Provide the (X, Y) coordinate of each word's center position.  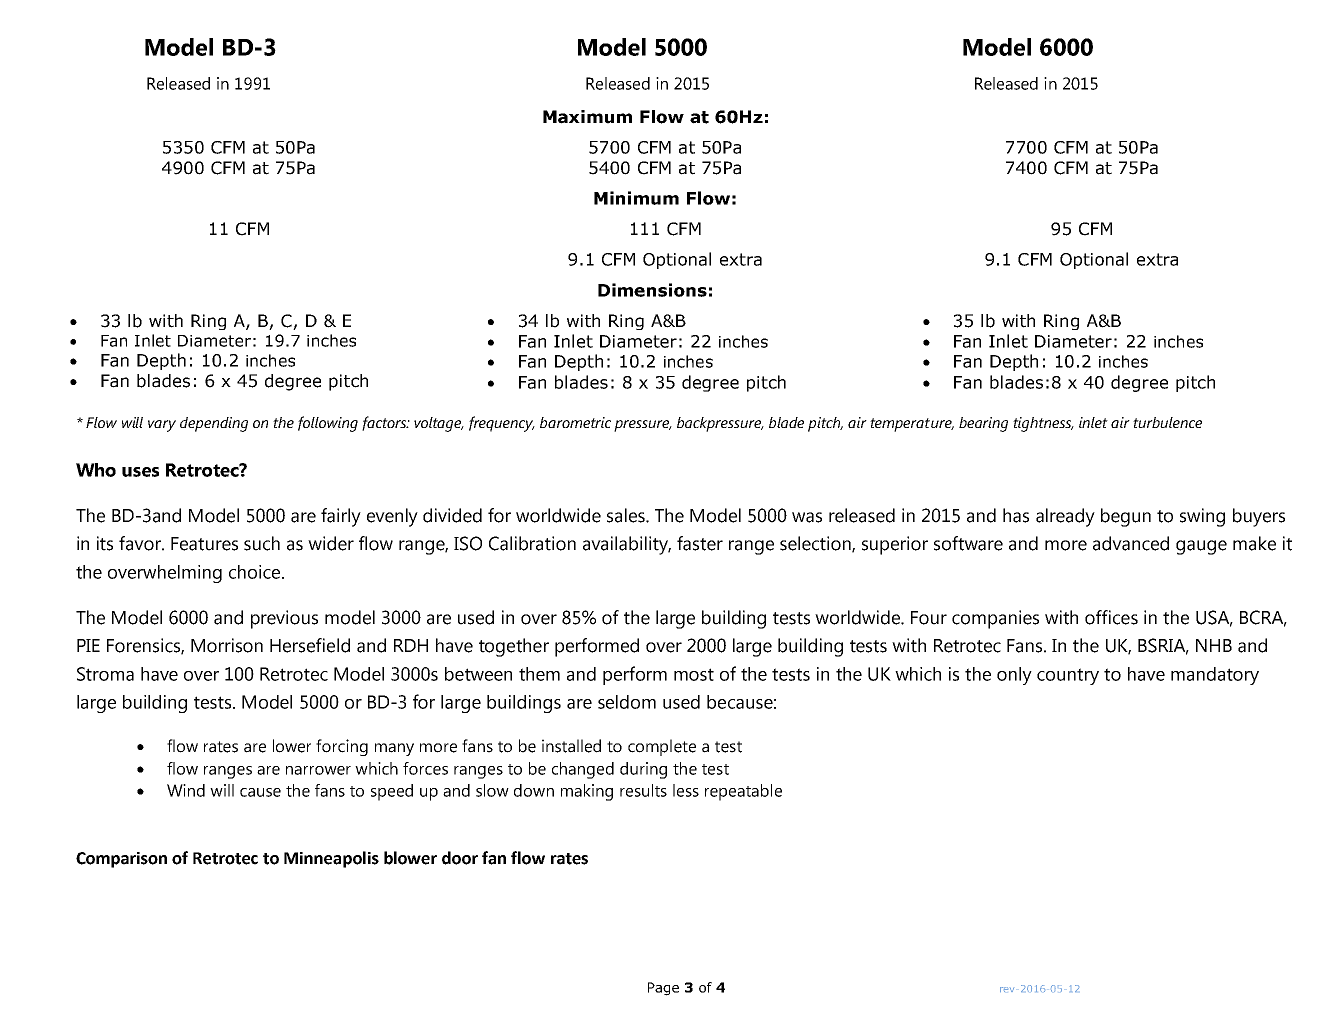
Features (204, 544)
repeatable (743, 792)
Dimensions (652, 290)
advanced (1131, 543)
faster (700, 543)
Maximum (587, 117)
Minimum (636, 198)
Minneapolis (331, 859)
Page (663, 989)
